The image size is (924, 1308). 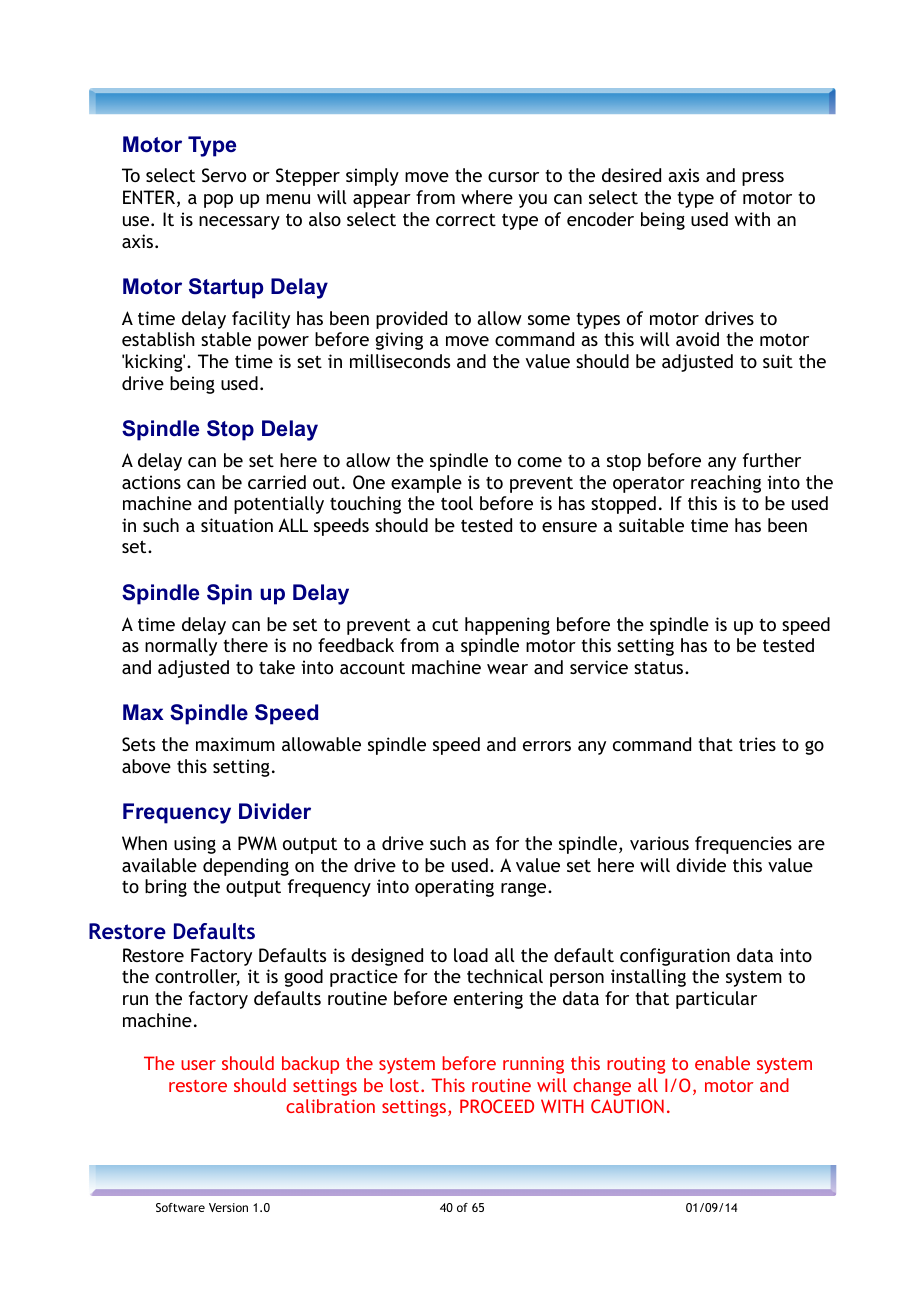 What do you see at coordinates (660, 667) in the document?
I see `status` at bounding box center [660, 667].
